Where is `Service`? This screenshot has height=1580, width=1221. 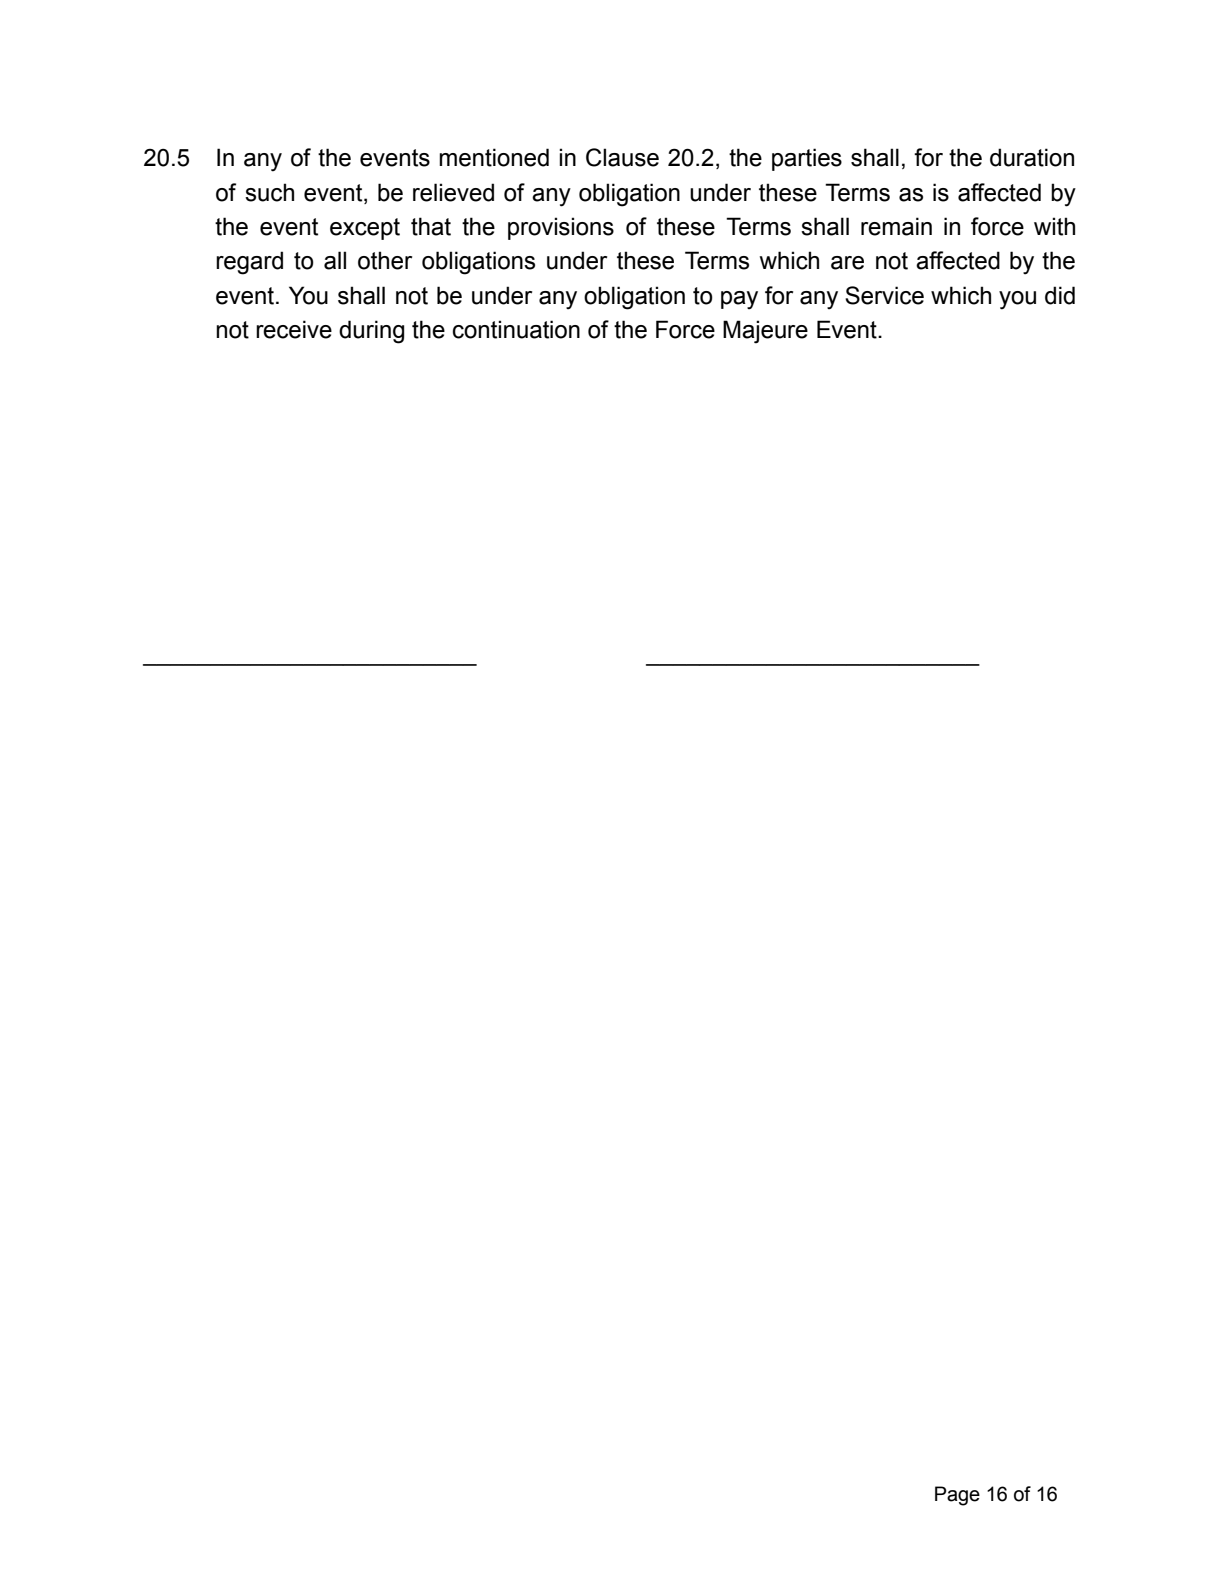 Service is located at coordinates (884, 295).
